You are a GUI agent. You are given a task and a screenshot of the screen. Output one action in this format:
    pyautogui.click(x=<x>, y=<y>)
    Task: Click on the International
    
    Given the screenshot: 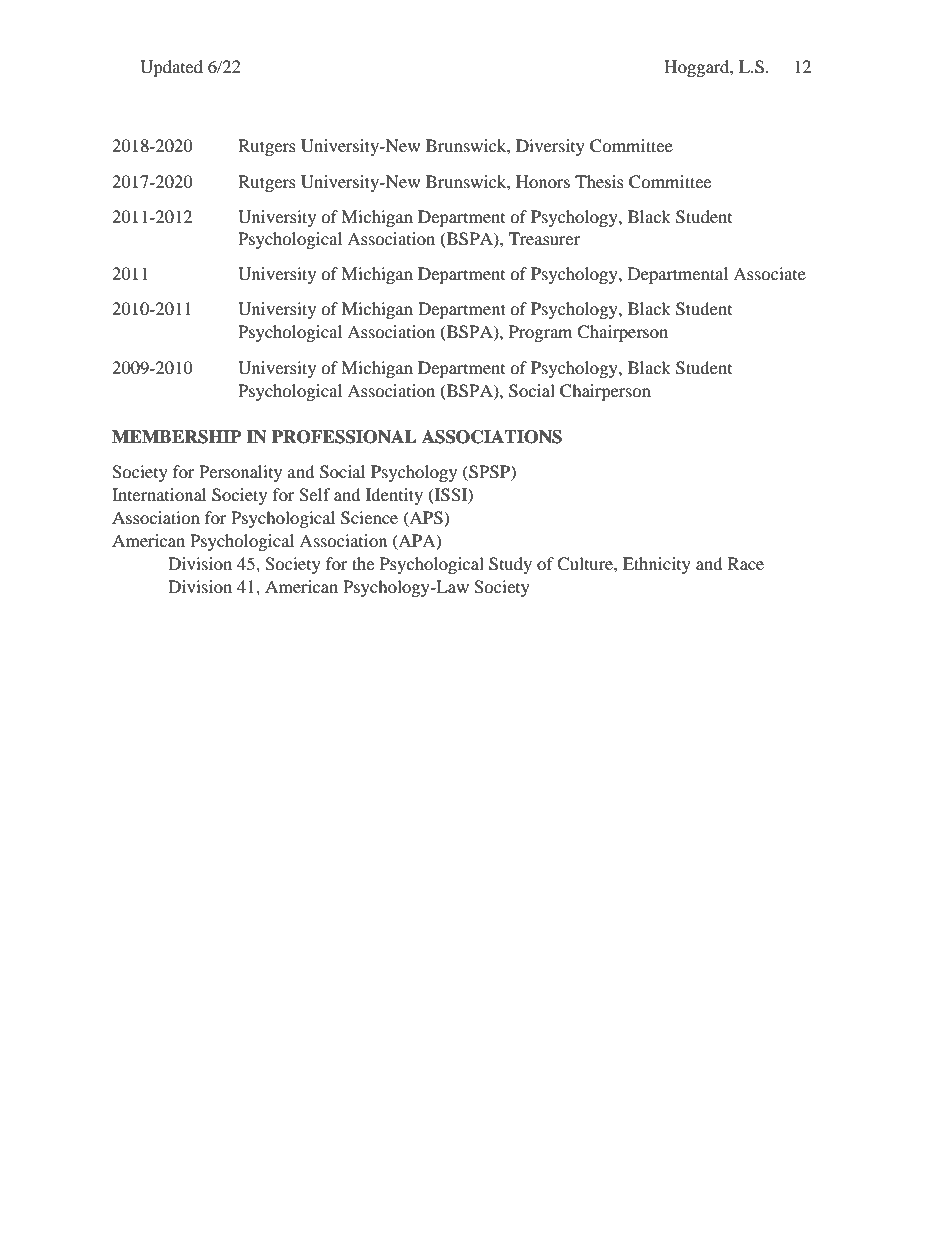 What is the action you would take?
    pyautogui.click(x=159, y=494)
